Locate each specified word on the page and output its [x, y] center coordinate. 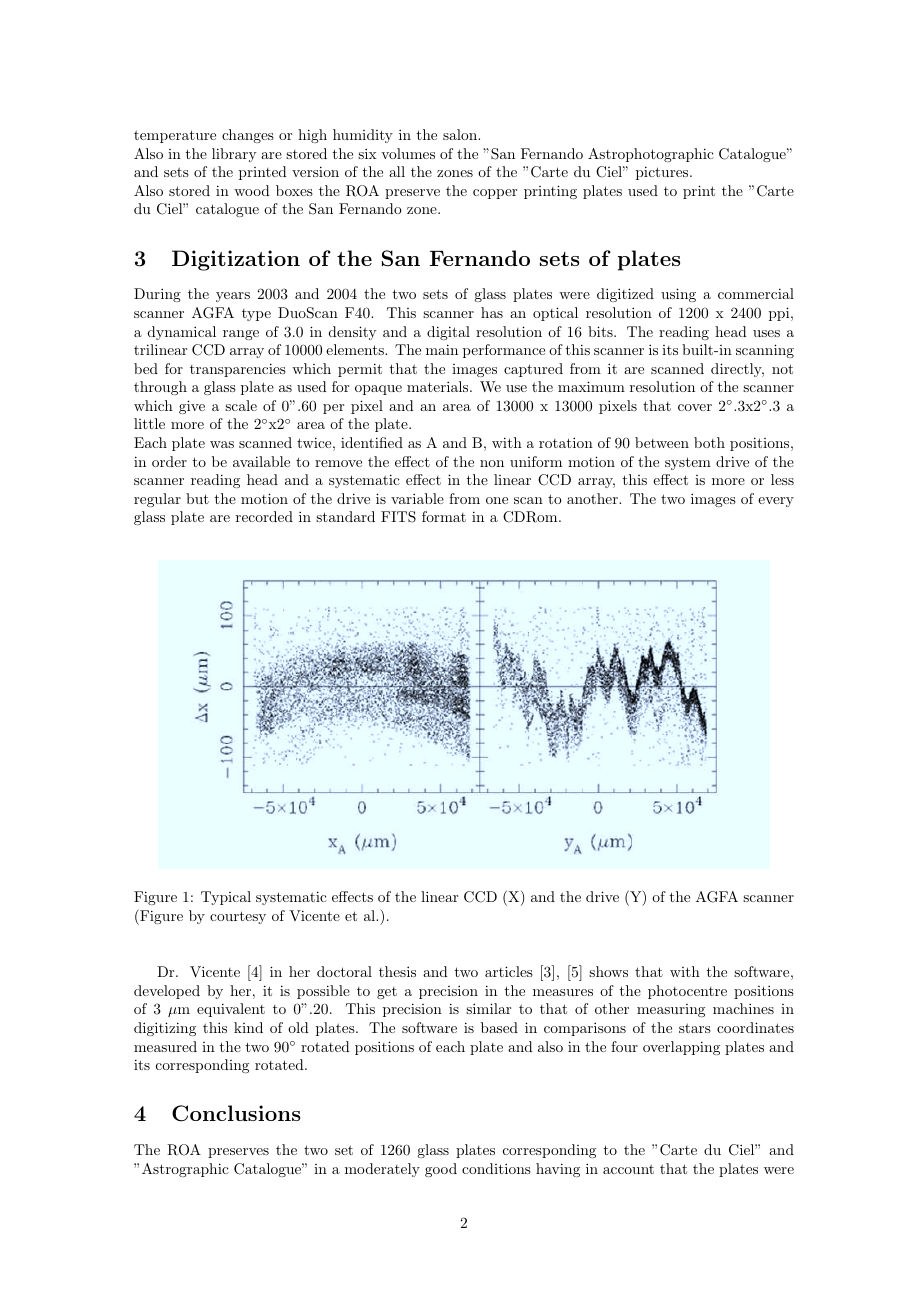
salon [461, 134]
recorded [264, 516]
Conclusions [236, 1113]
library [234, 155]
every [776, 502]
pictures [663, 173]
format [444, 516]
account [628, 1169]
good [441, 1170]
